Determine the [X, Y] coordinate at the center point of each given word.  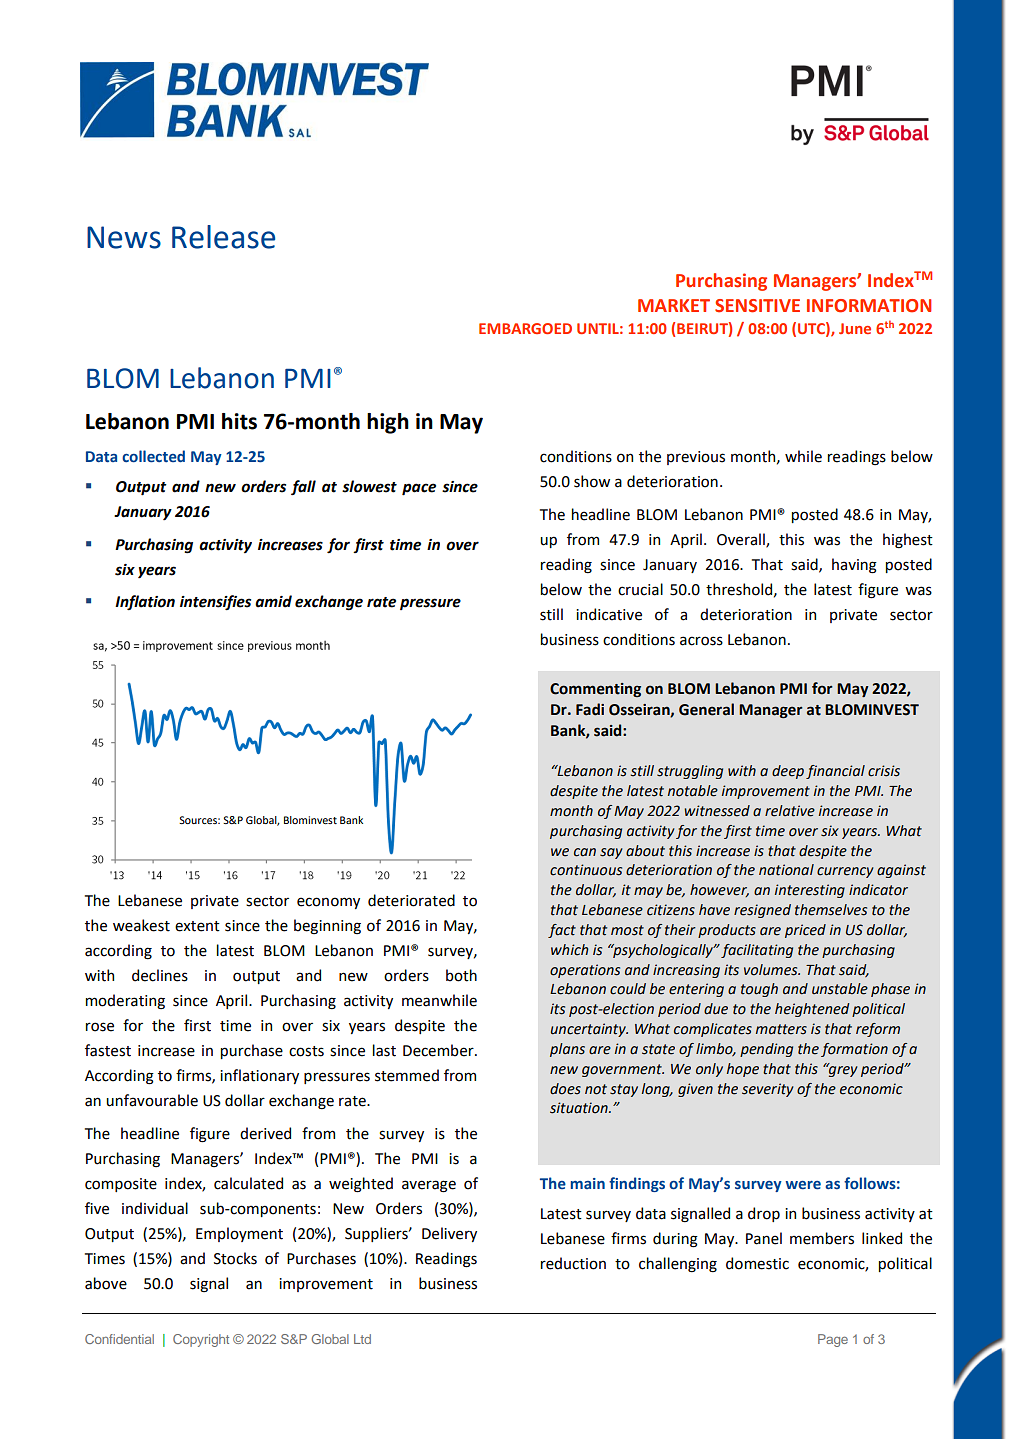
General [706, 709]
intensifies [215, 602]
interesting [810, 891]
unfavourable [152, 1100]
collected [153, 456]
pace [419, 489]
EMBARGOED [525, 328]
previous [696, 458]
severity [768, 1090]
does [565, 1089]
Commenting [595, 690]
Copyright [201, 1340]
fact [562, 931]
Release [223, 237]
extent [197, 926]
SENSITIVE [757, 306]
